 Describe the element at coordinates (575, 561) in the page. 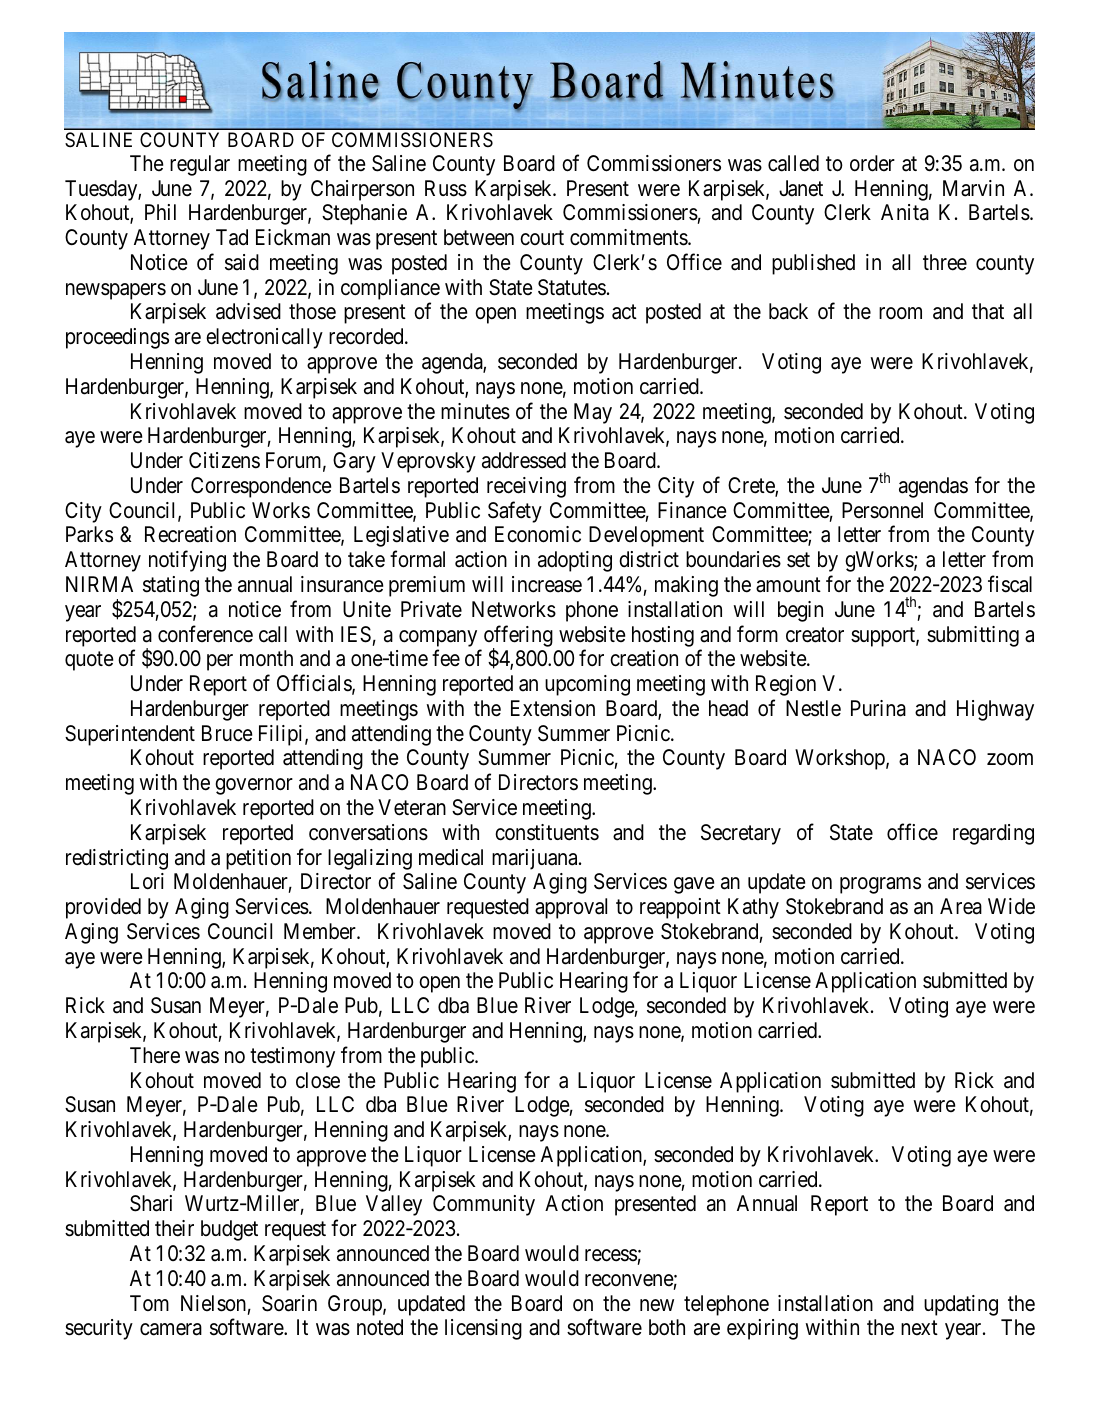

I see `adopting` at that location.
